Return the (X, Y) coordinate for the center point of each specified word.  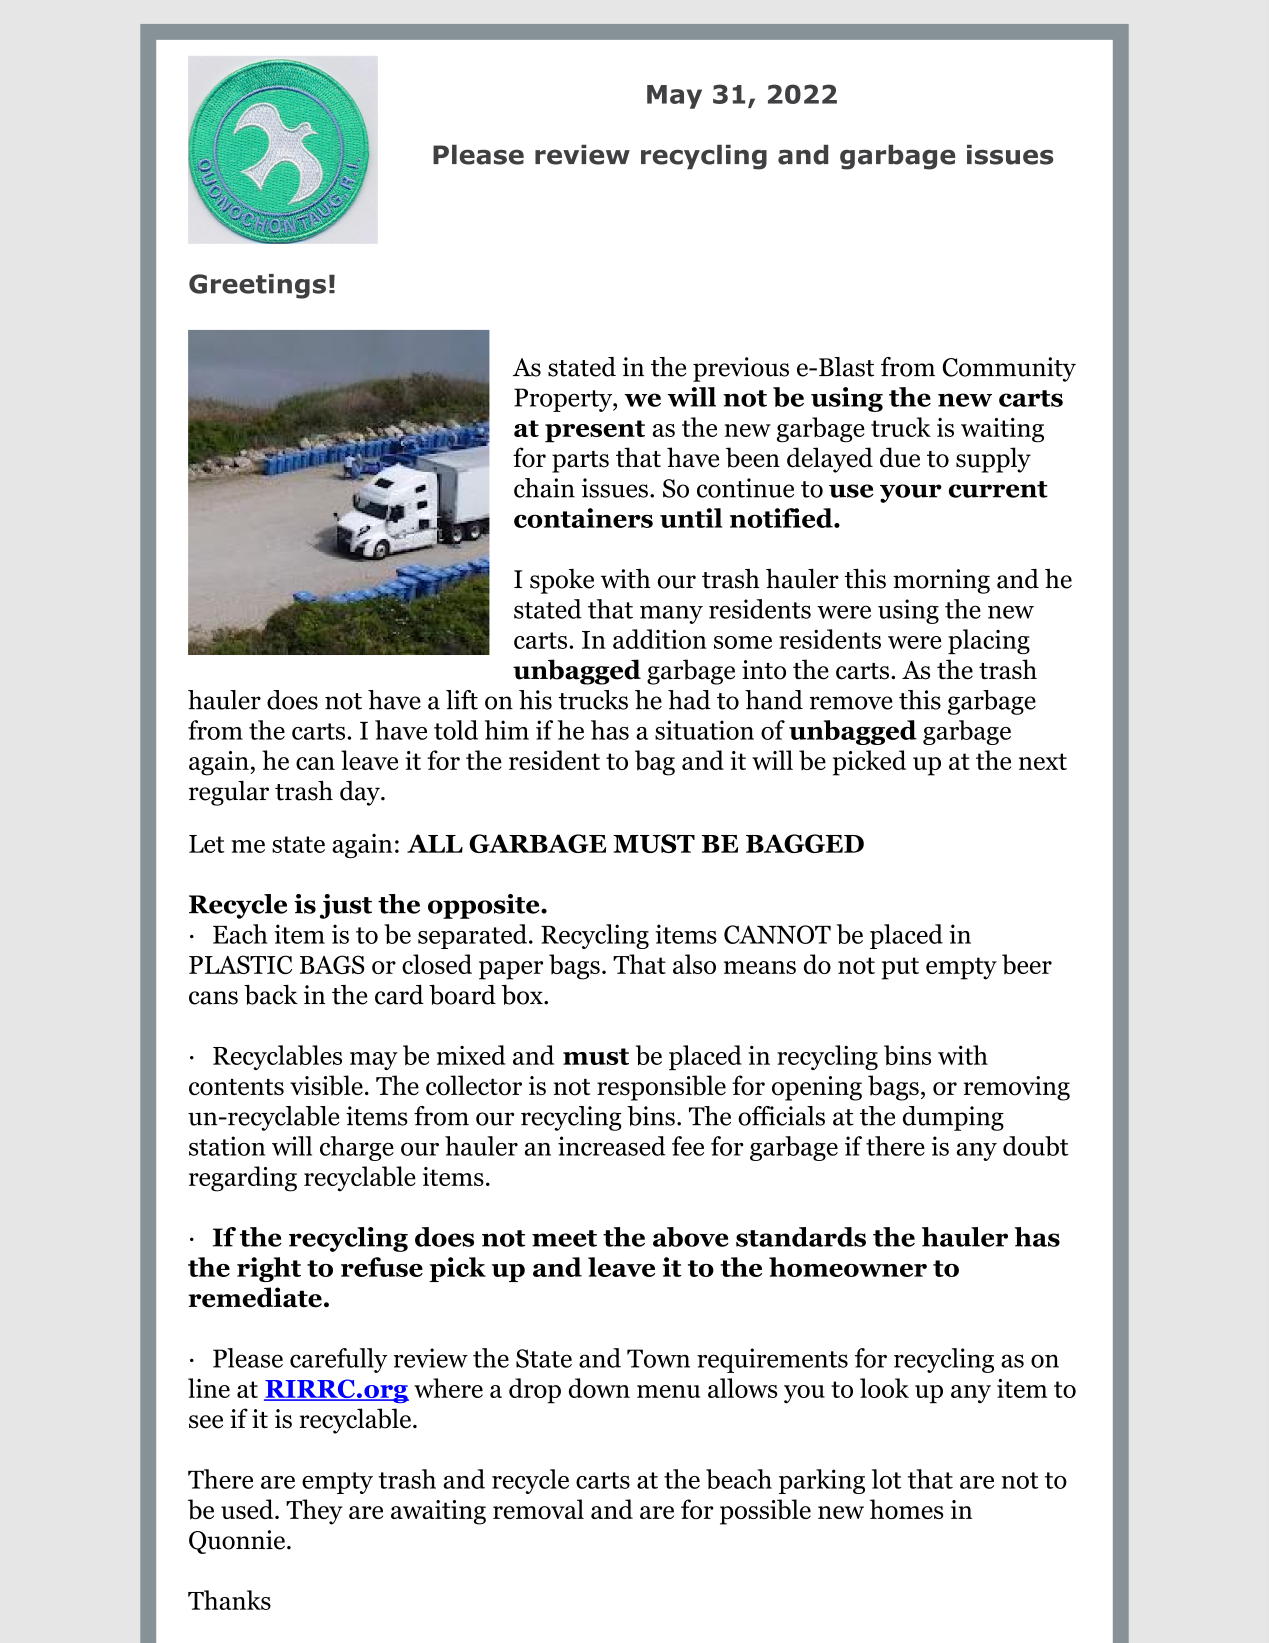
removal (538, 1509)
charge (357, 1148)
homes (906, 1509)
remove (851, 703)
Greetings (257, 286)
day (361, 793)
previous (741, 369)
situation (704, 730)
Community (1009, 369)
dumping (953, 1118)
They (314, 1512)
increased (612, 1146)
